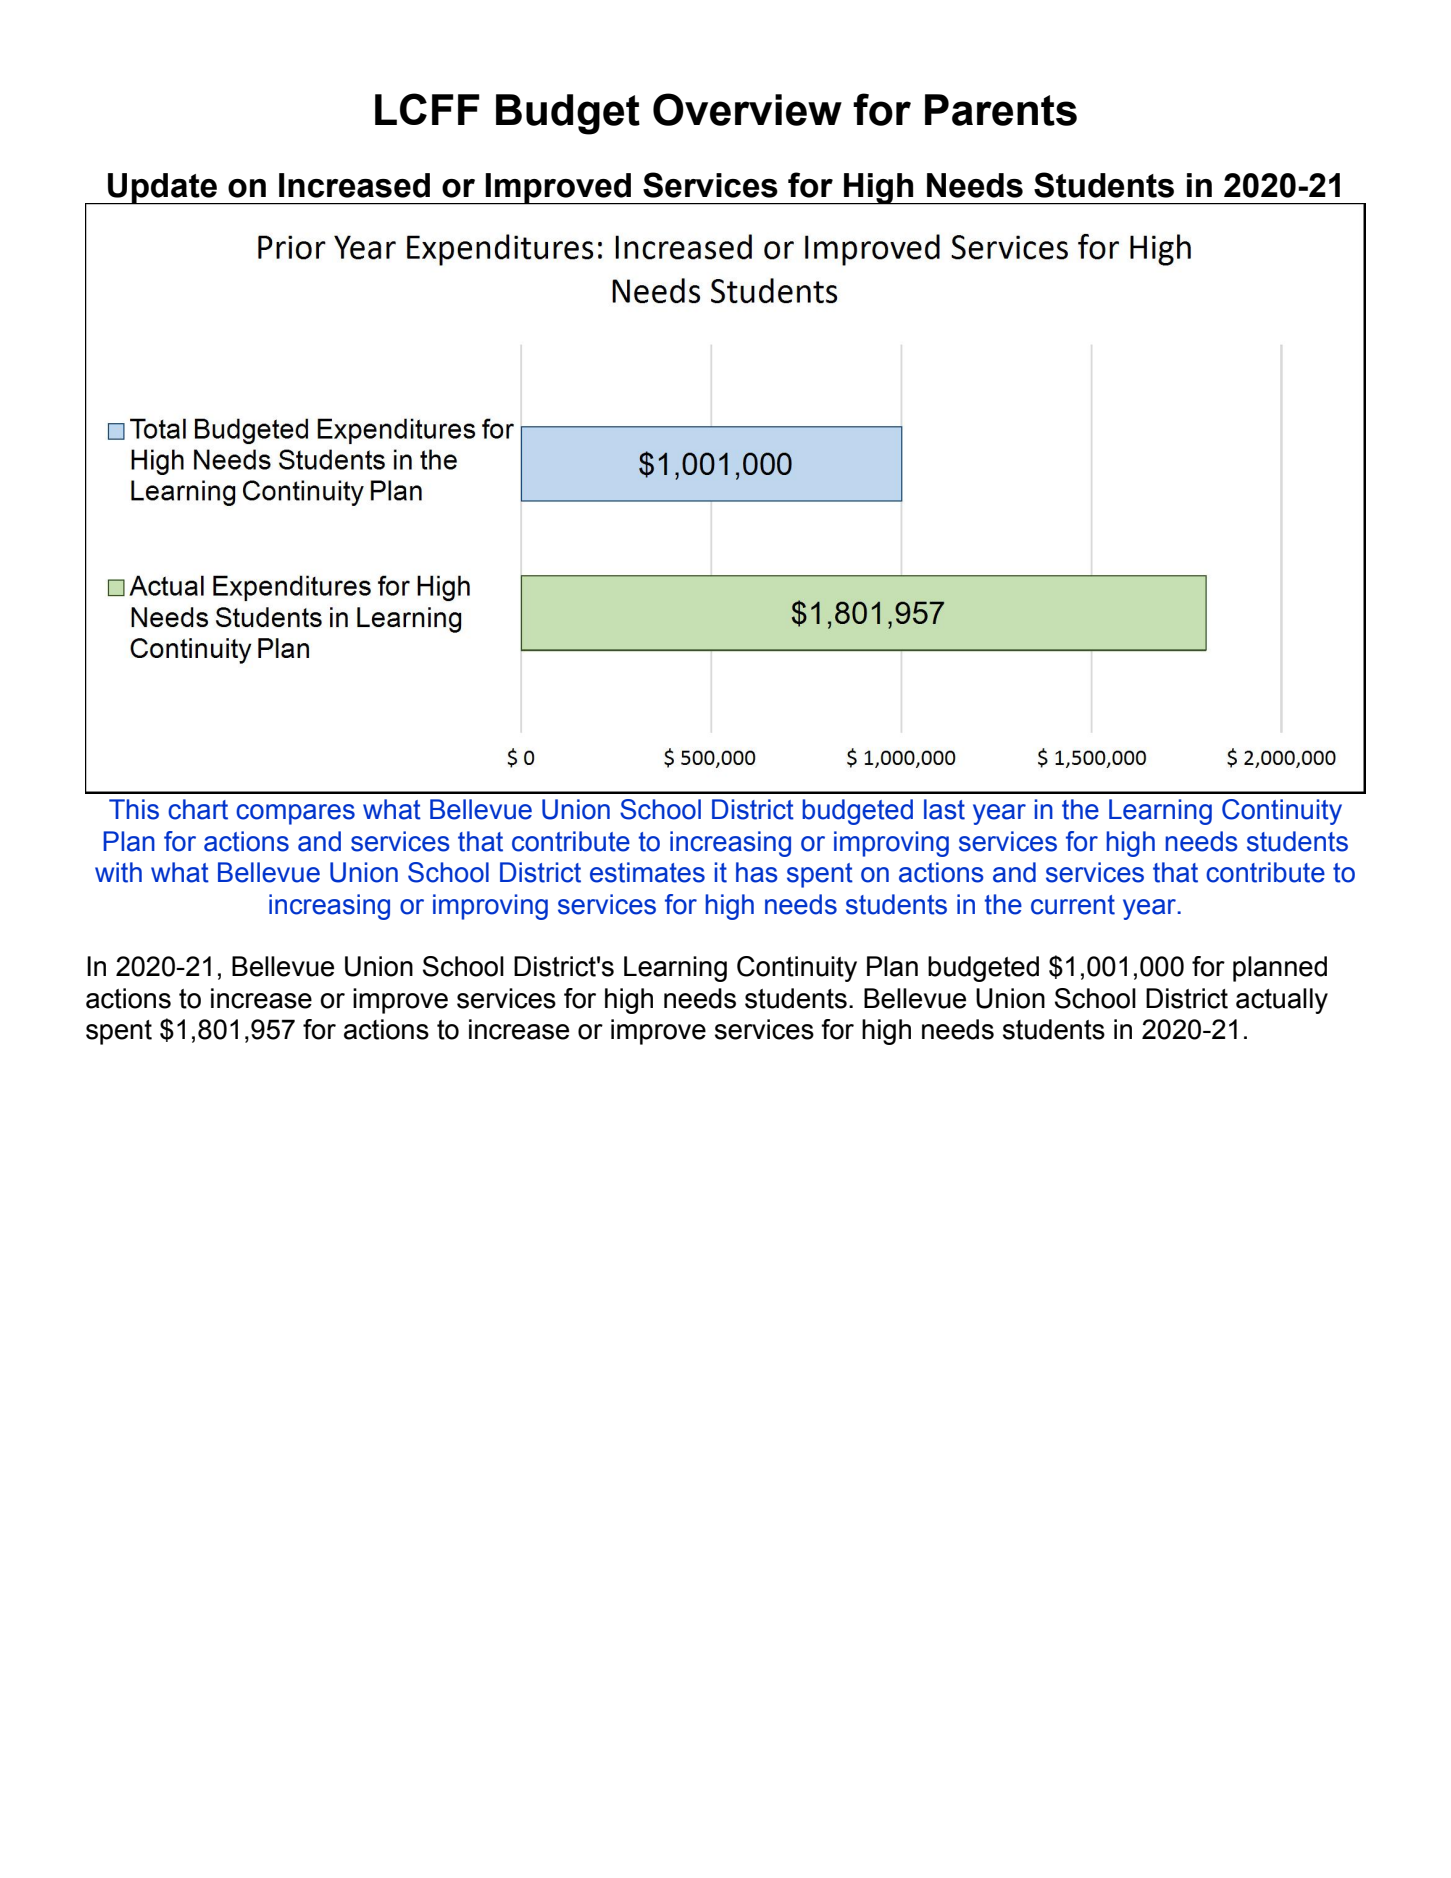 The image size is (1451, 1878). Describe the element at coordinates (1001, 110) in the image. I see `Parents` at that location.
